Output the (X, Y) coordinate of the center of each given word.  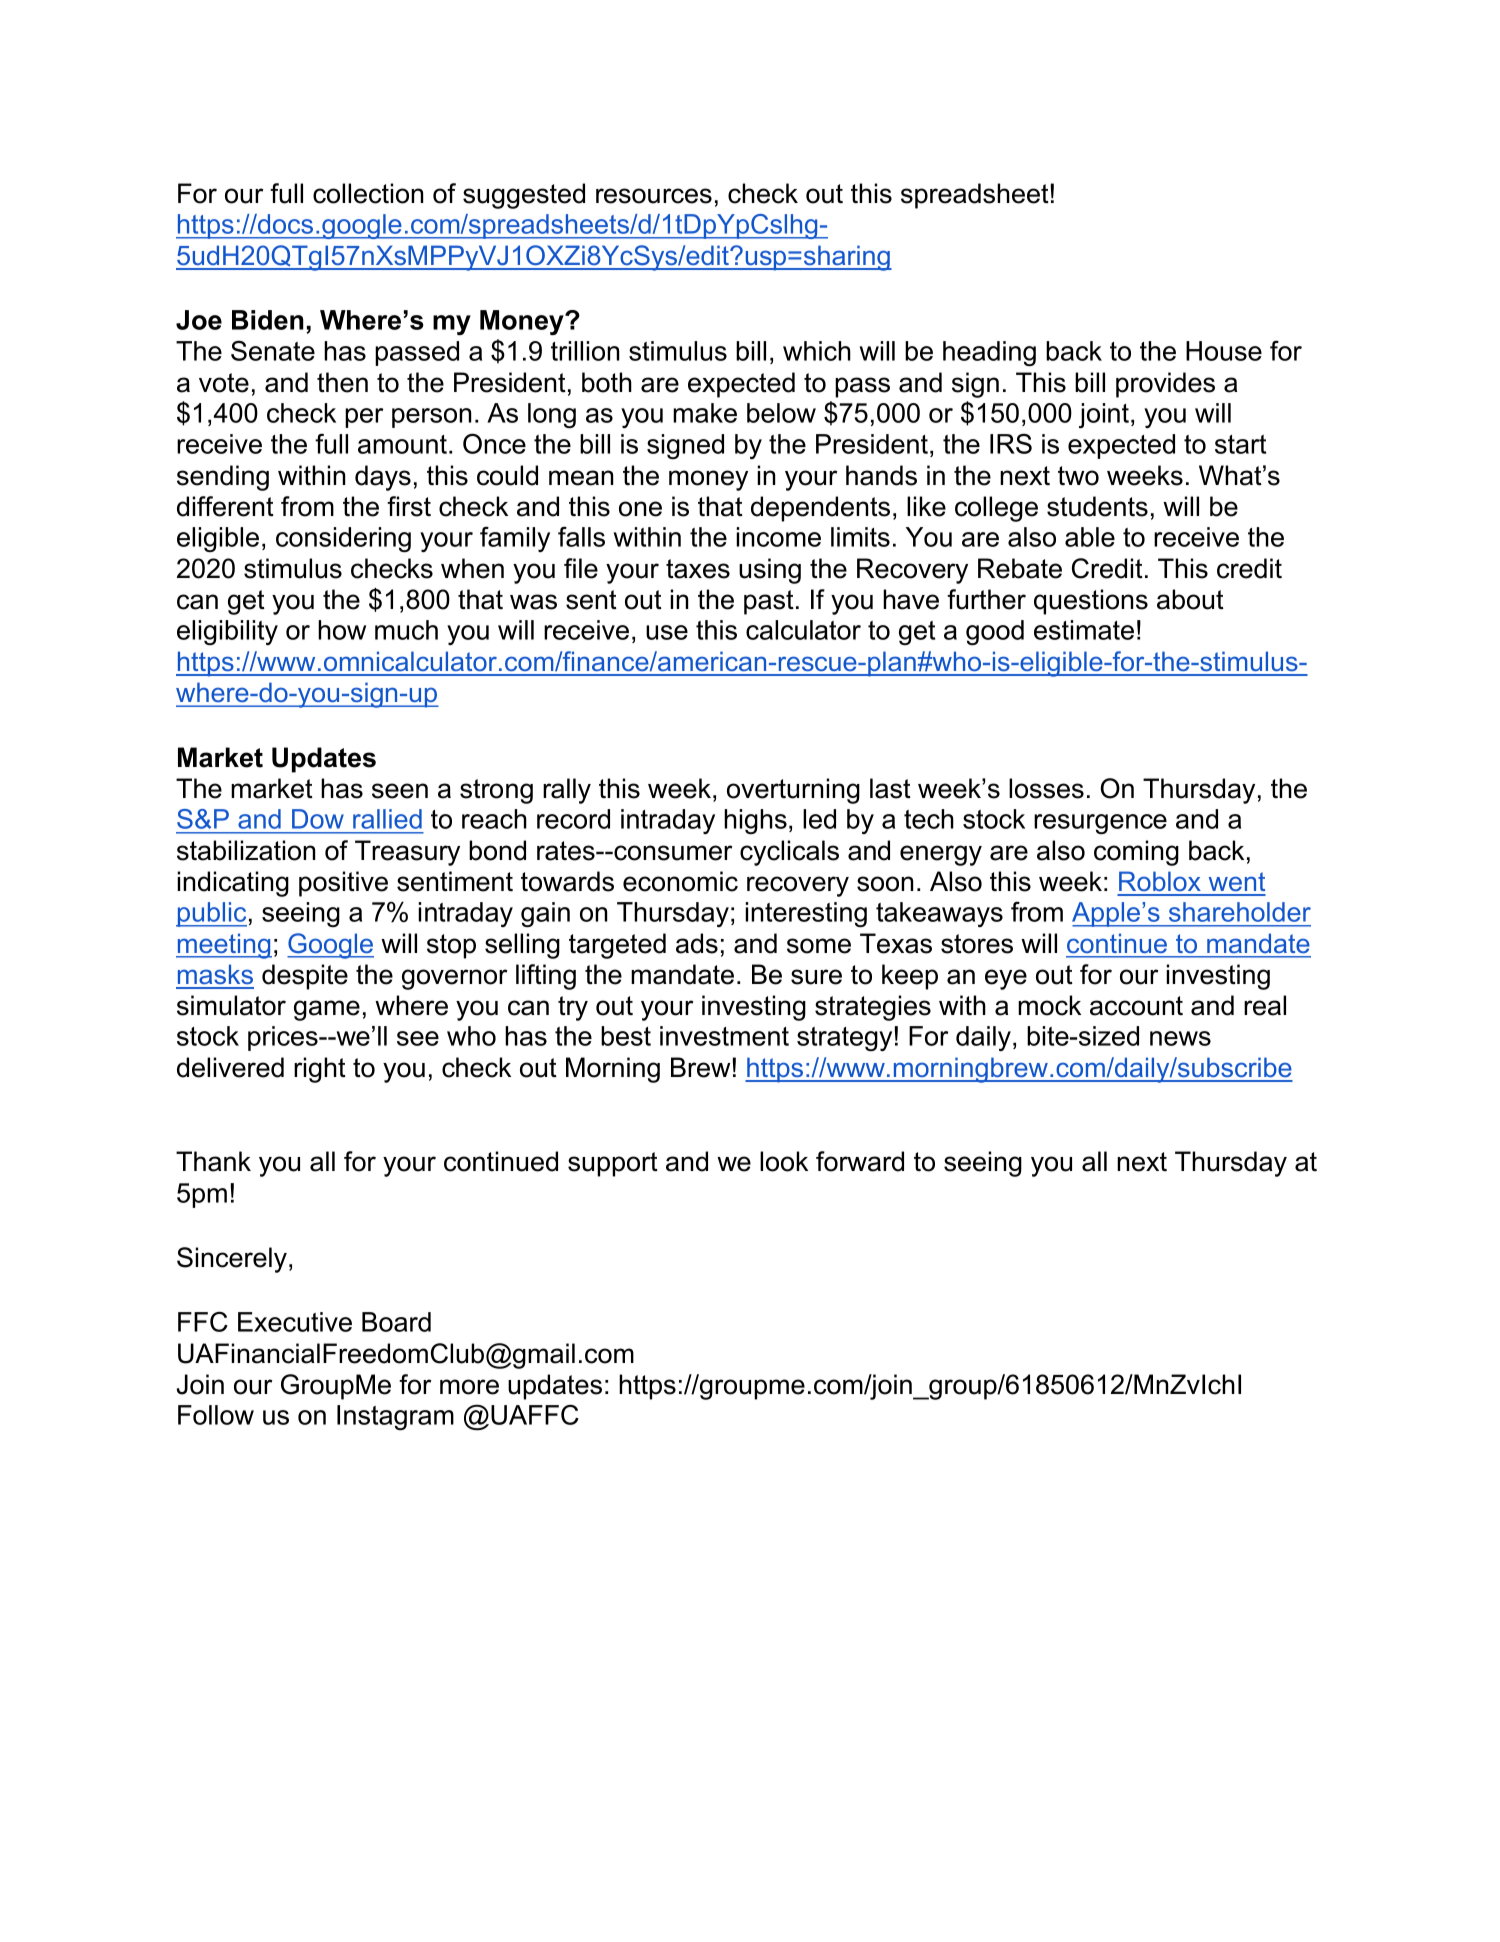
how (342, 630)
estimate (1084, 630)
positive (343, 884)
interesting (806, 914)
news (1180, 1038)
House (1224, 351)
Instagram (395, 1417)
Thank (213, 1161)
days (383, 478)
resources (654, 196)
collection (368, 193)
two (1078, 476)
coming (1136, 853)
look (784, 1161)
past (769, 602)
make (705, 413)
